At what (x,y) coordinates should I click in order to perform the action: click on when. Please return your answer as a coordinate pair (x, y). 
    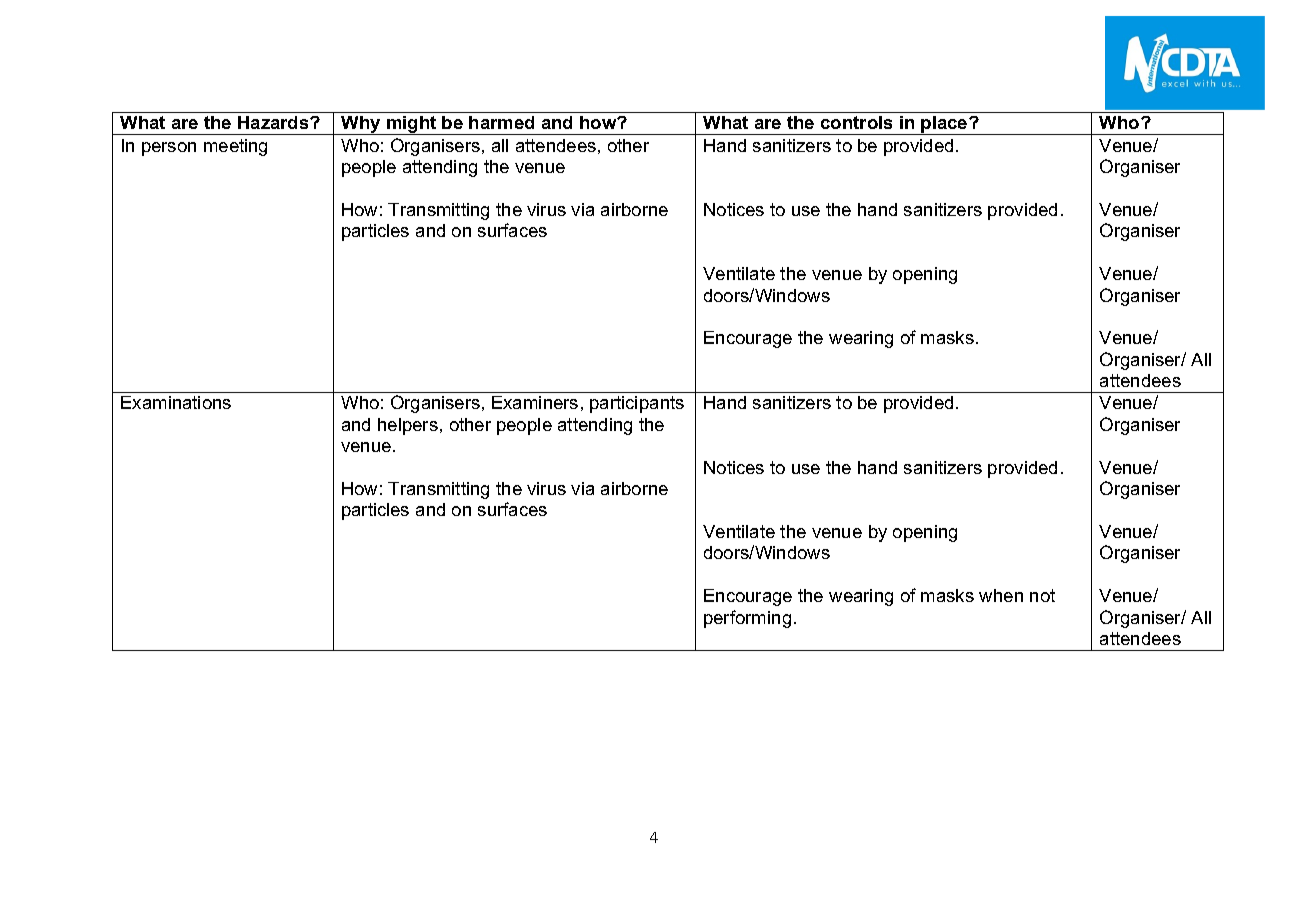
    Looking at the image, I should click on (1001, 595).
